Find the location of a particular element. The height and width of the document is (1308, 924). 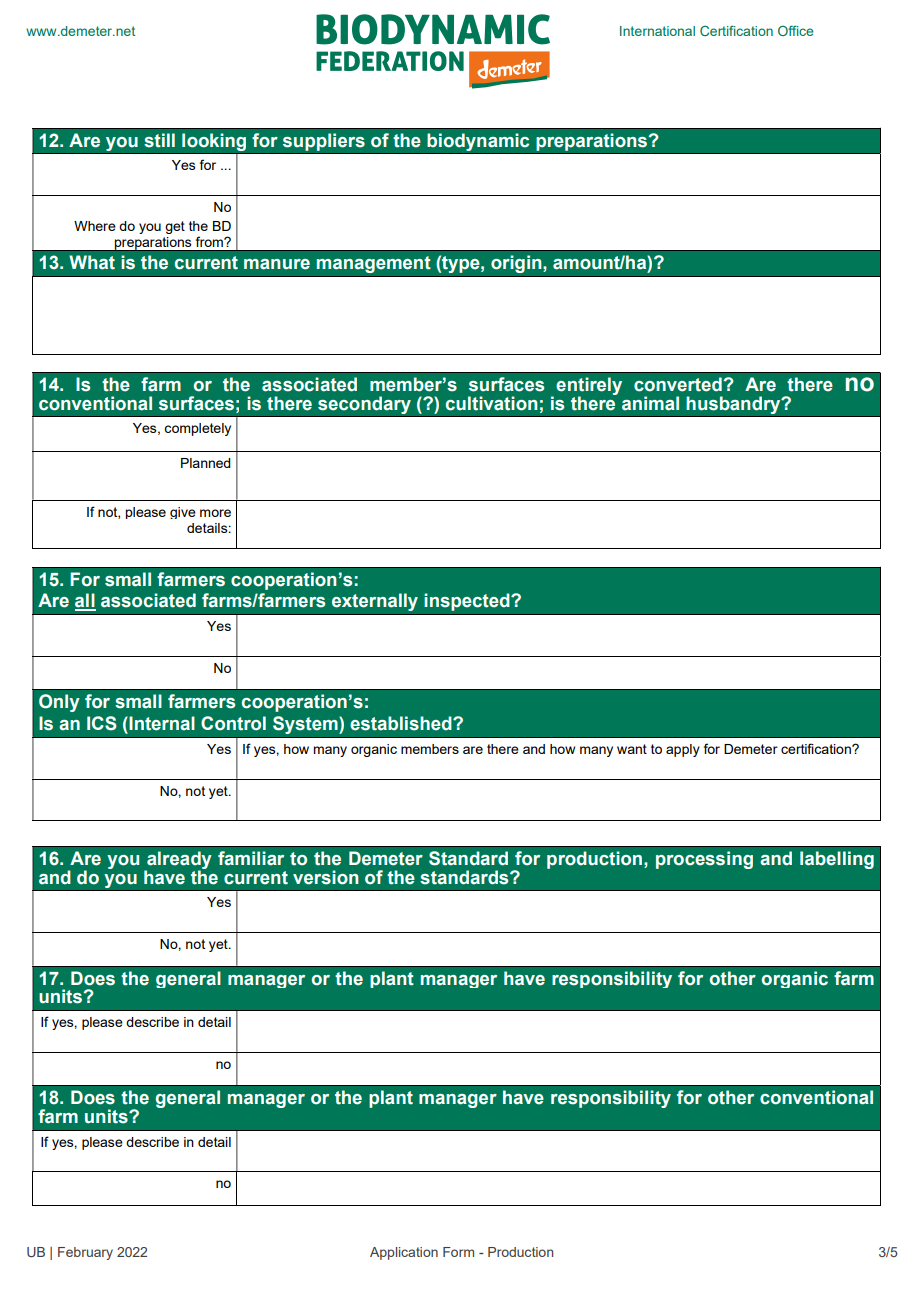

International is located at coordinates (657, 31).
